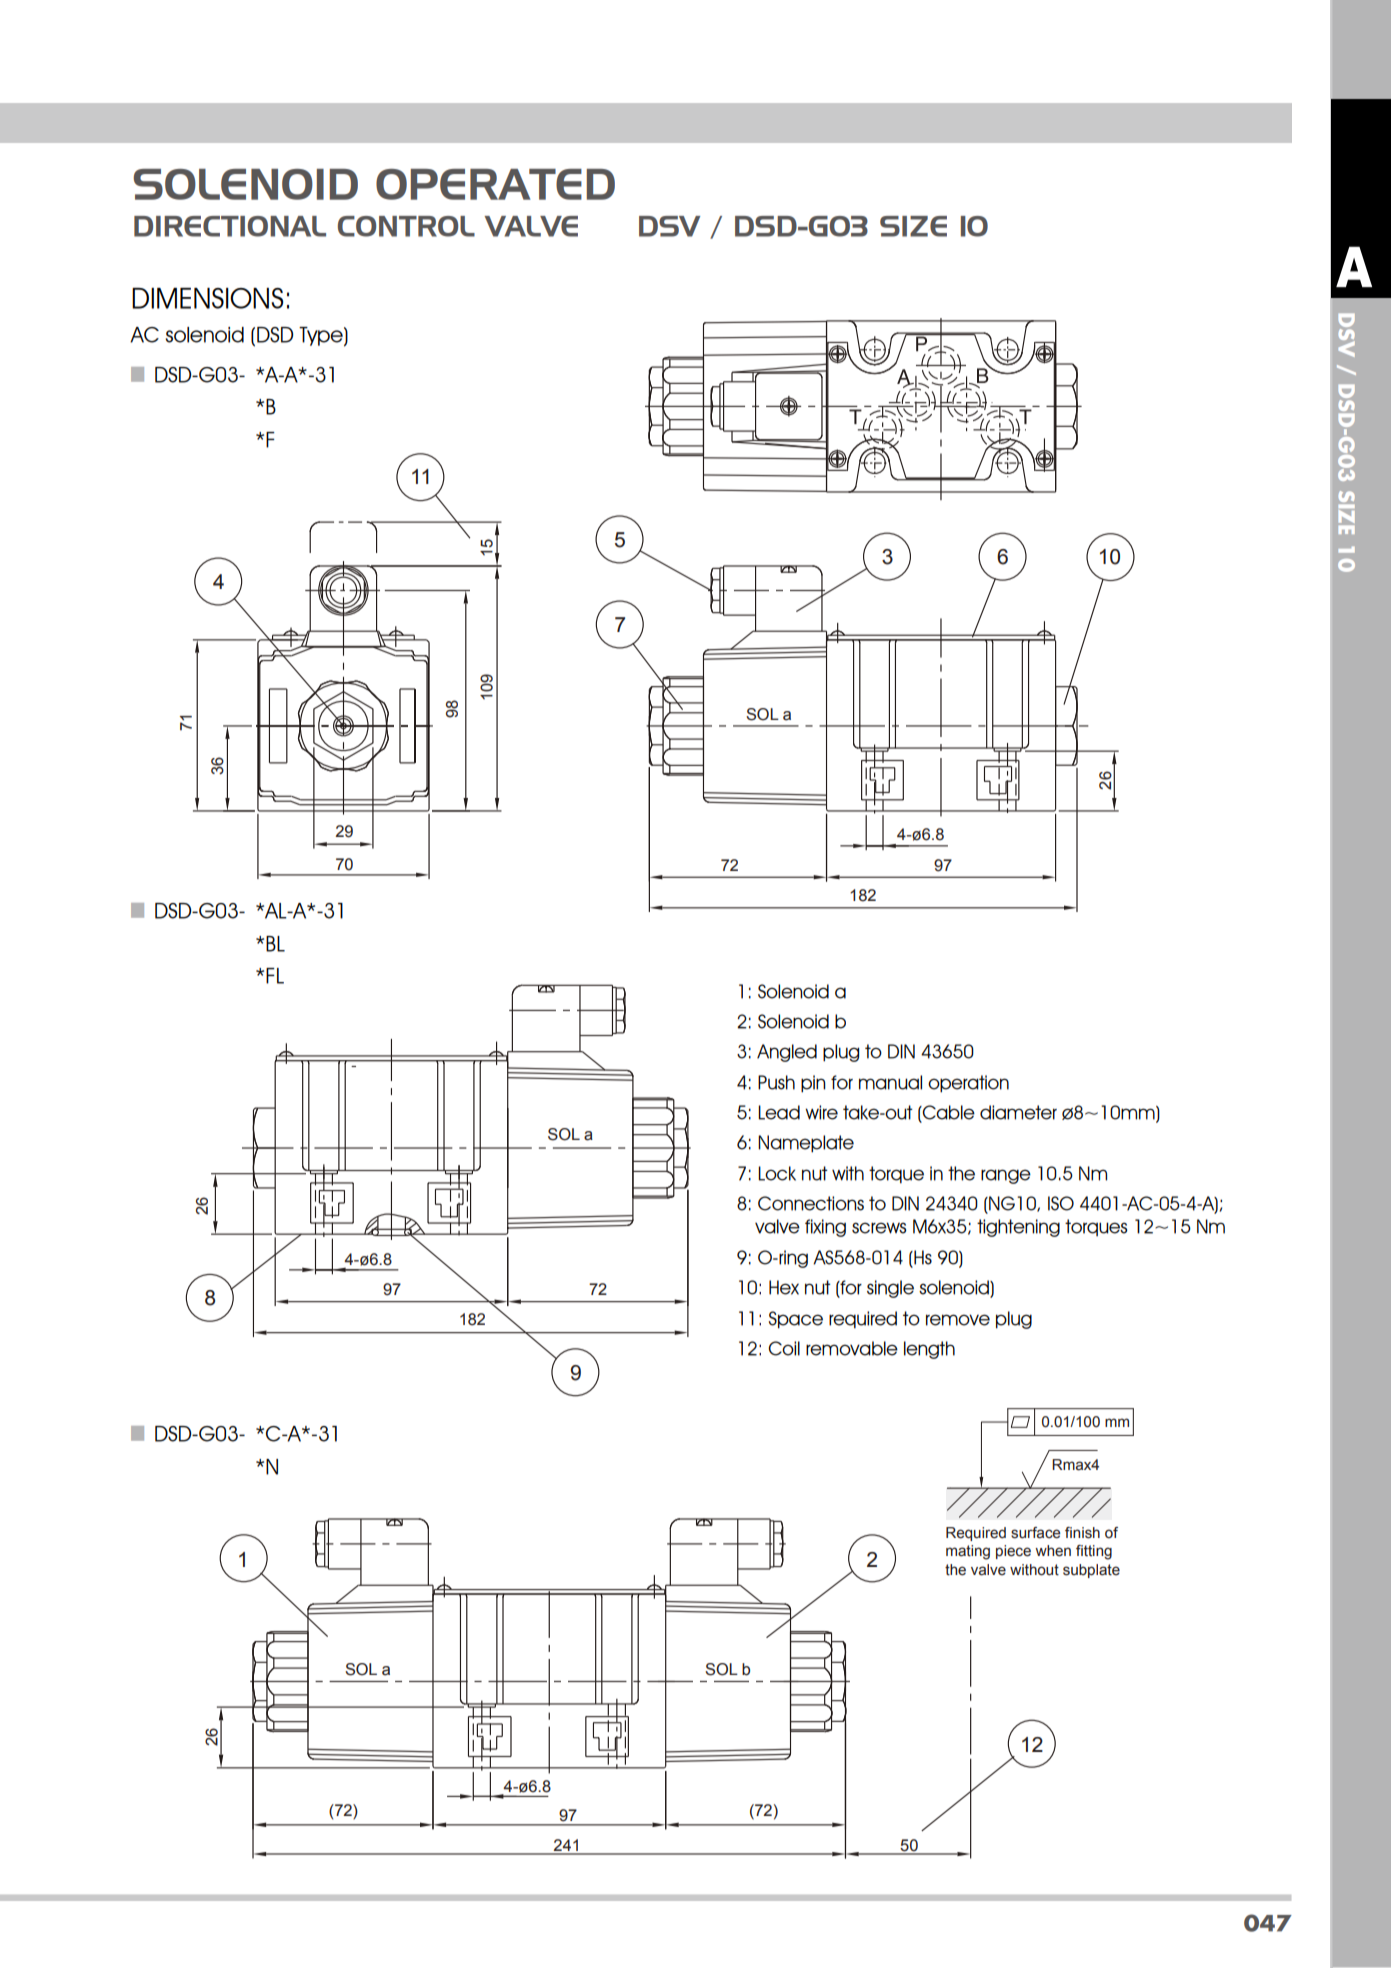  What do you see at coordinates (796, 1320) in the screenshot?
I see `Space` at bounding box center [796, 1320].
